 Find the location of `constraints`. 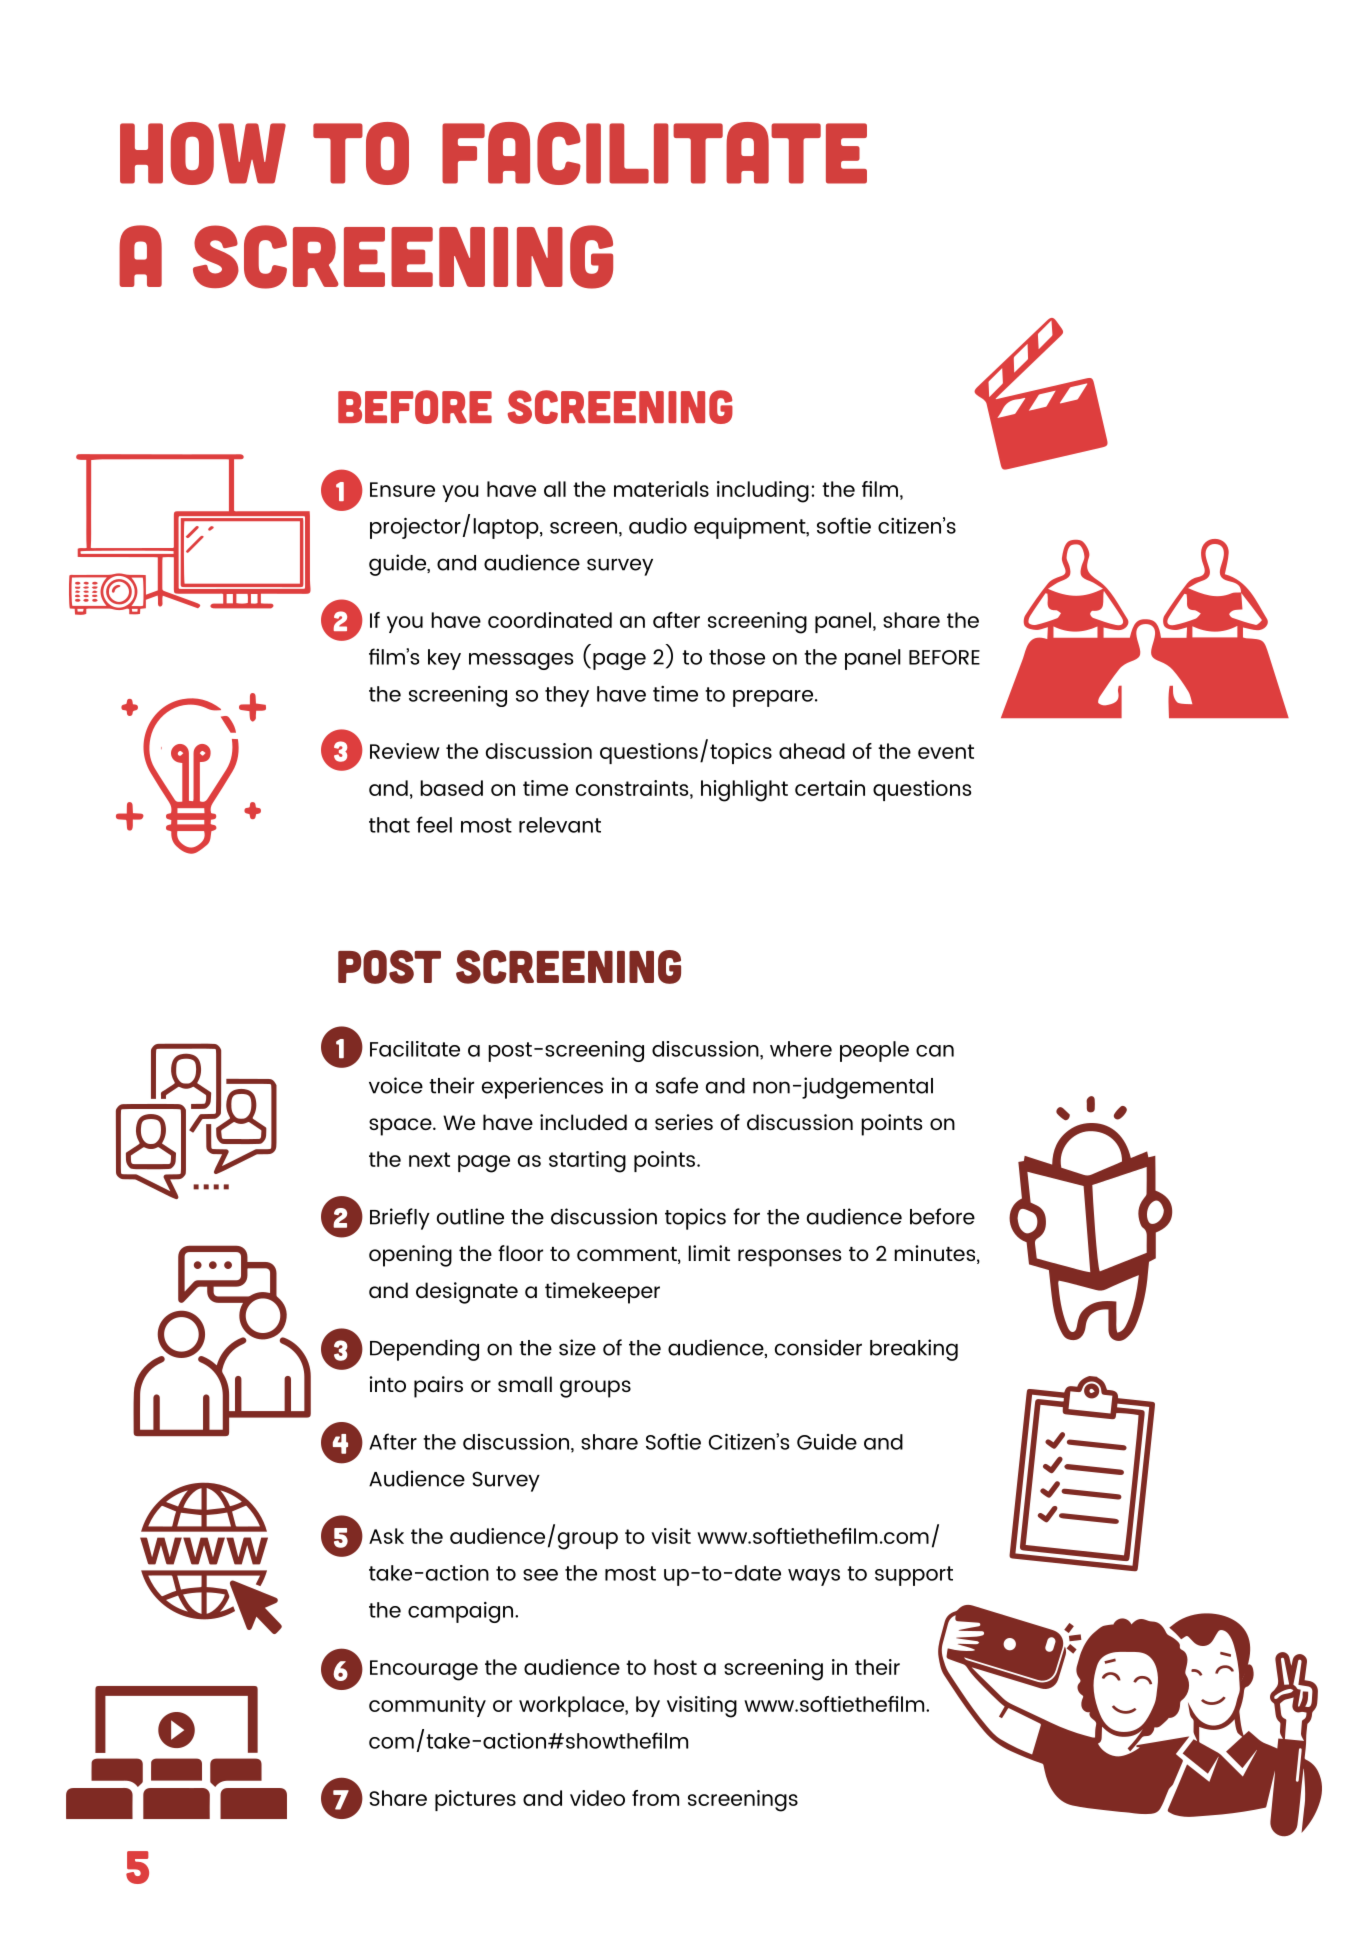

constraints is located at coordinates (633, 788).
